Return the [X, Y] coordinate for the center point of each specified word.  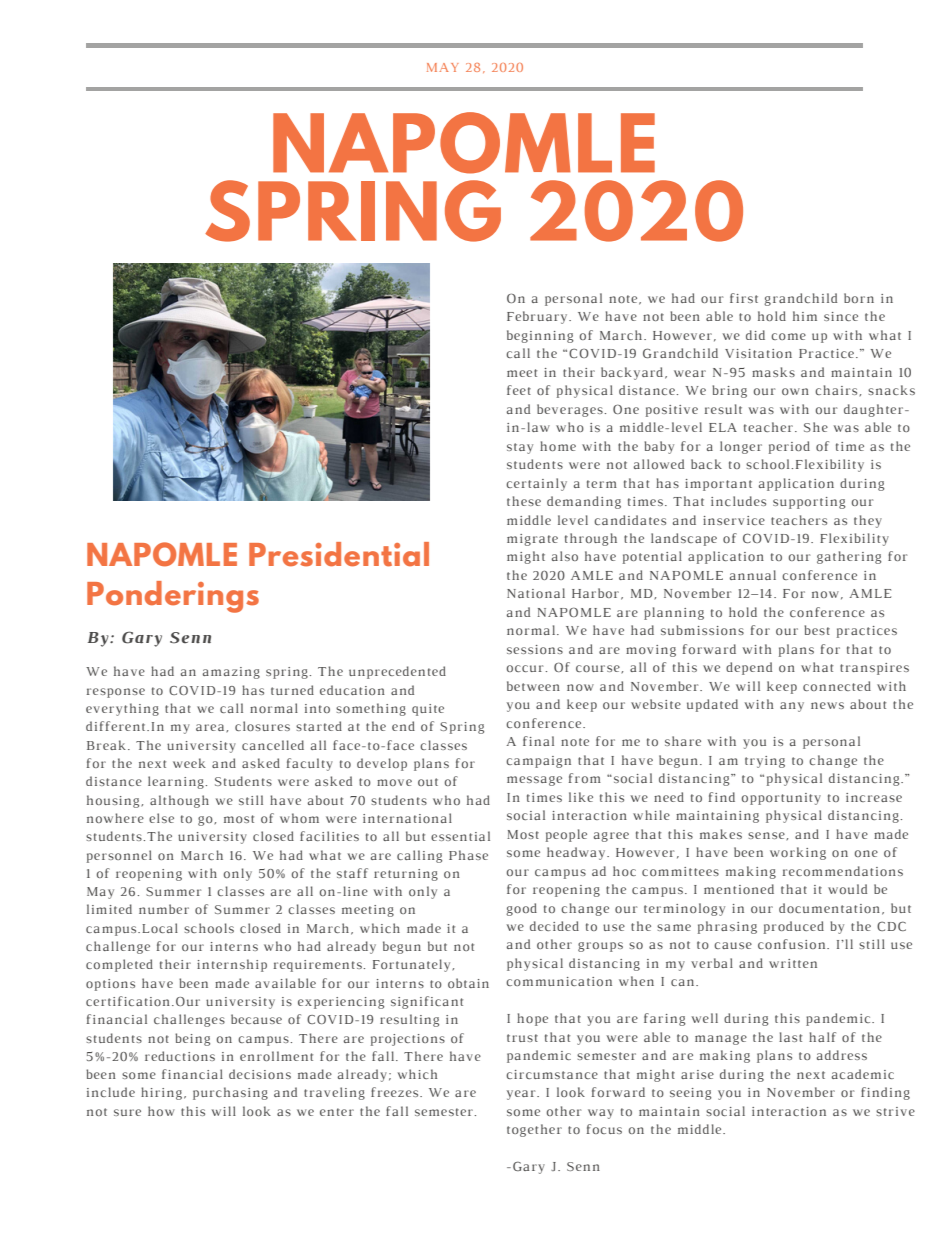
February [538, 317]
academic [863, 1074]
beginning [540, 336]
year [522, 1095]
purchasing [230, 1093]
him [805, 316]
